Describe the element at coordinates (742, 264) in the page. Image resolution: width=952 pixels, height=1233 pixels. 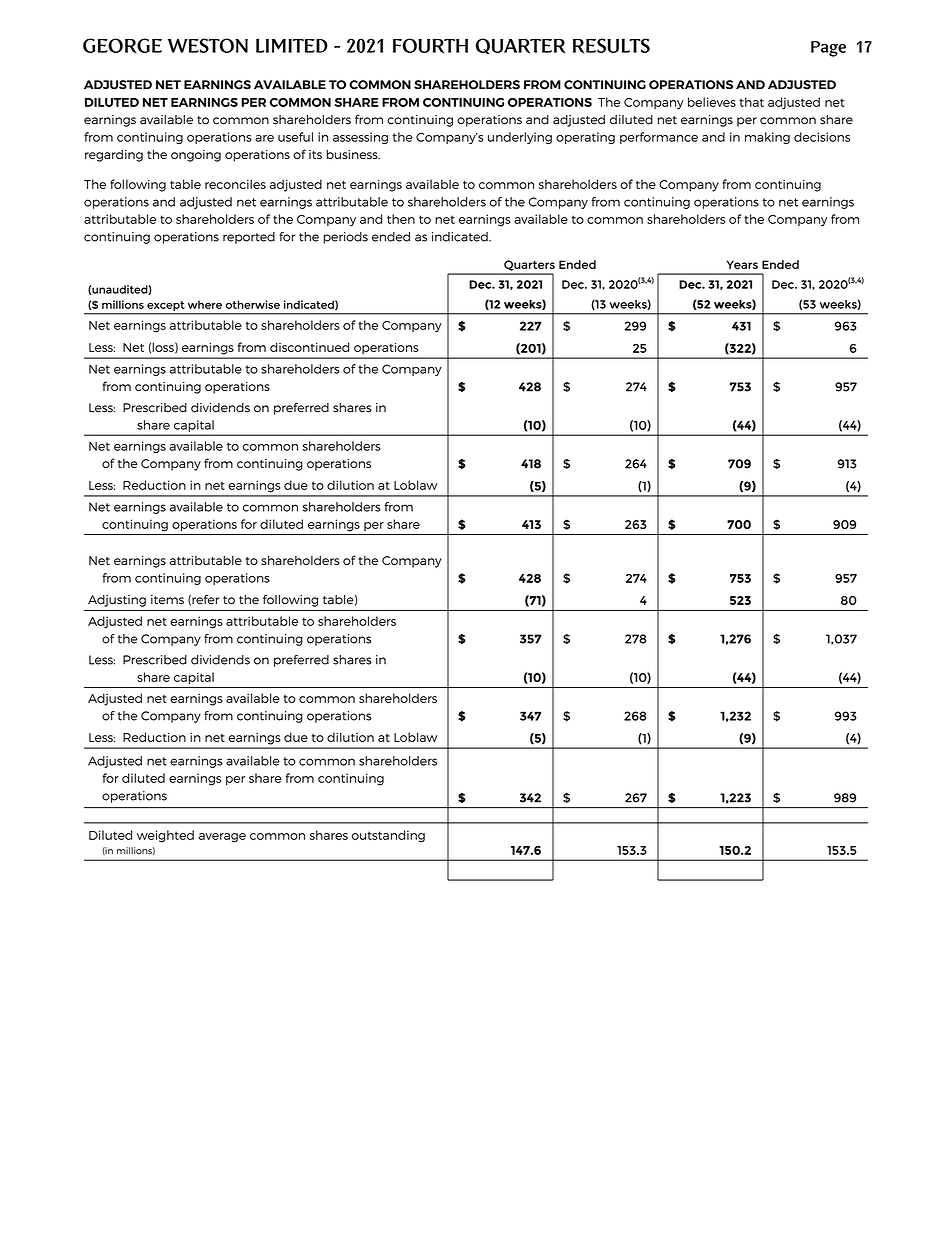
I see `Years` at that location.
